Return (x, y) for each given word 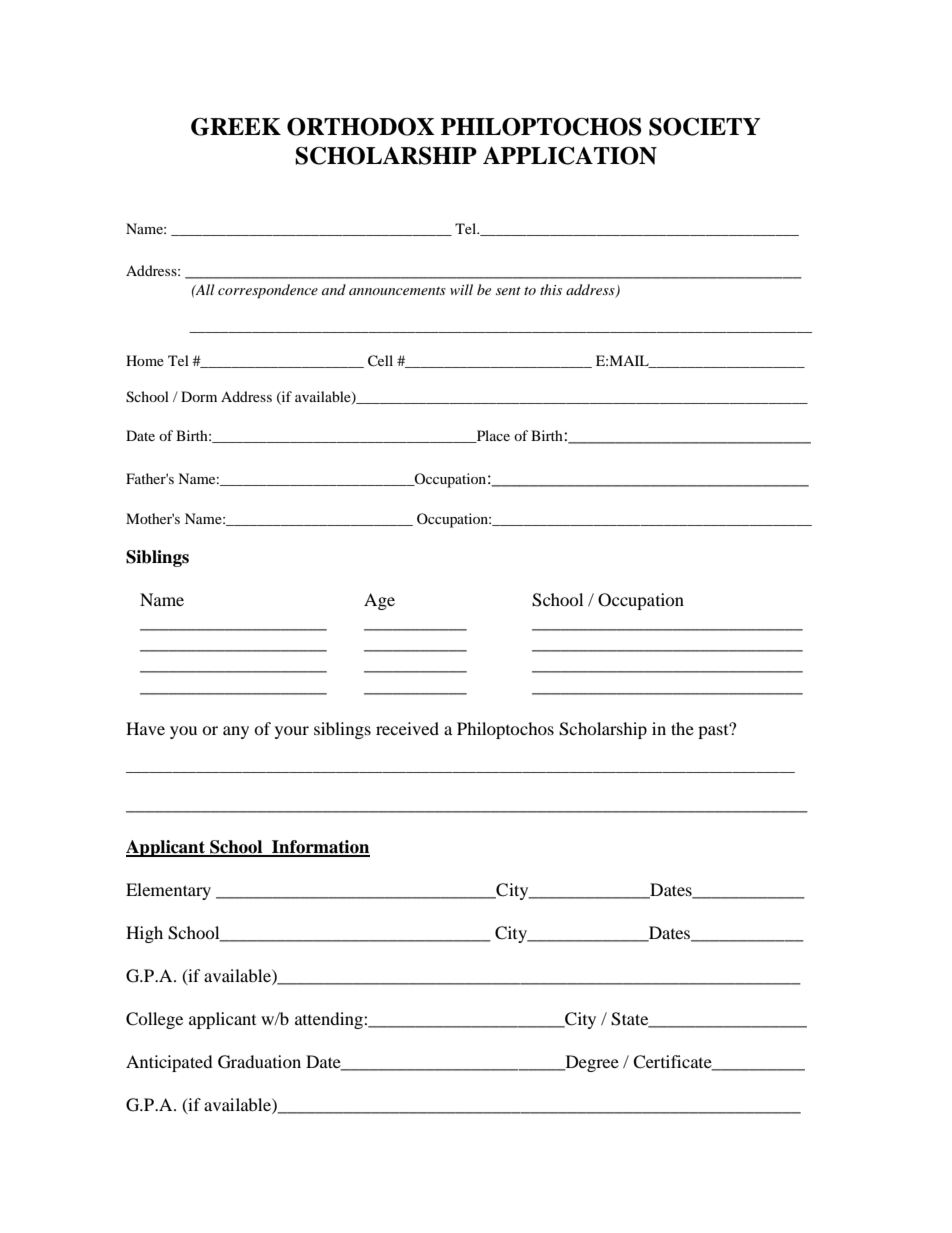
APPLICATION (570, 155)
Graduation (259, 1062)
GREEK (236, 127)
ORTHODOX (360, 126)
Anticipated (169, 1063)
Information (320, 848)
